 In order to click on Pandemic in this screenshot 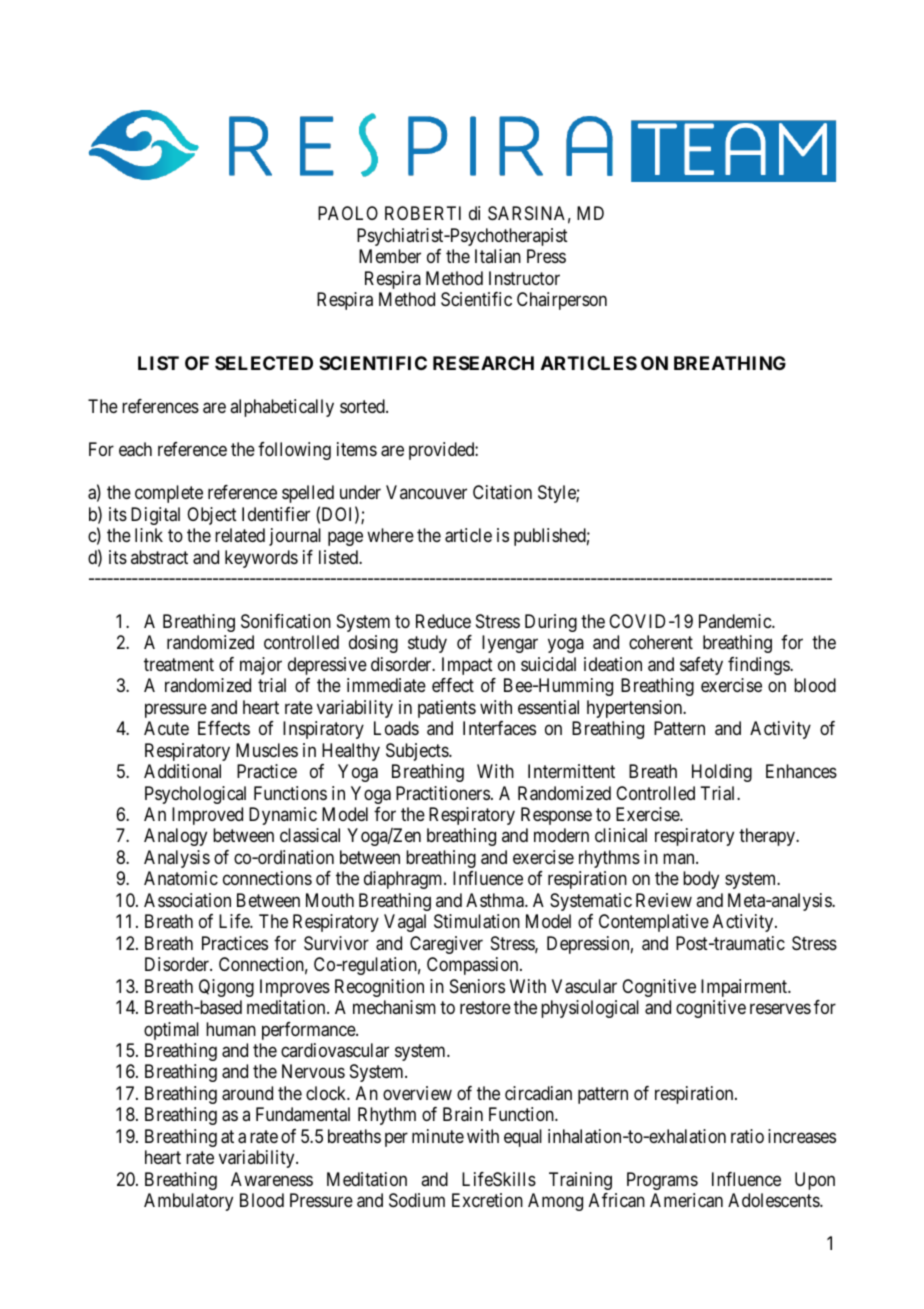, I will do `click(736, 621)`.
